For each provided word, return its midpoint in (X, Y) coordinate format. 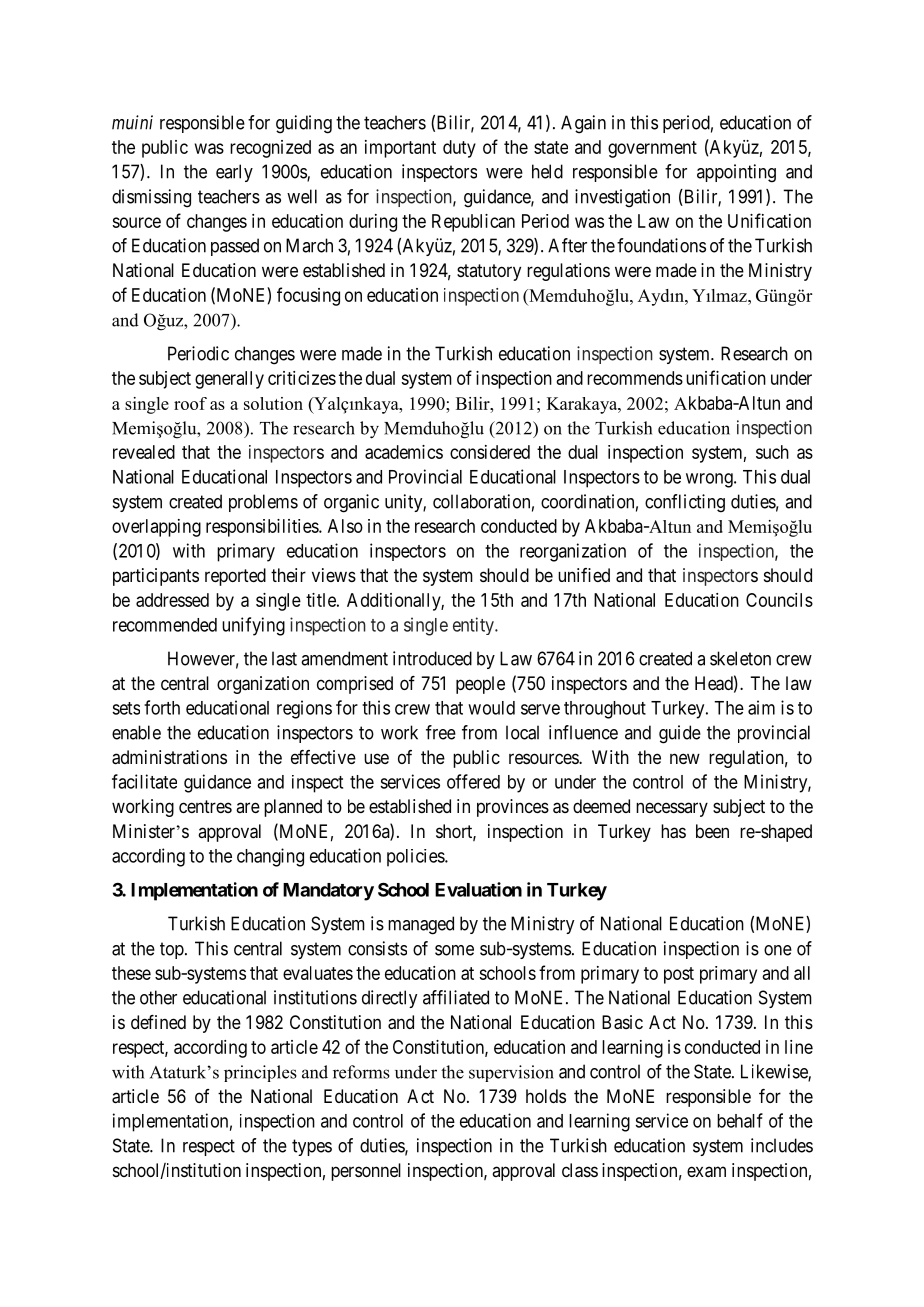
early (234, 173)
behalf (740, 1120)
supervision (511, 1073)
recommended (165, 625)
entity (474, 626)
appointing (736, 173)
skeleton (740, 658)
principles (260, 1073)
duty (459, 149)
